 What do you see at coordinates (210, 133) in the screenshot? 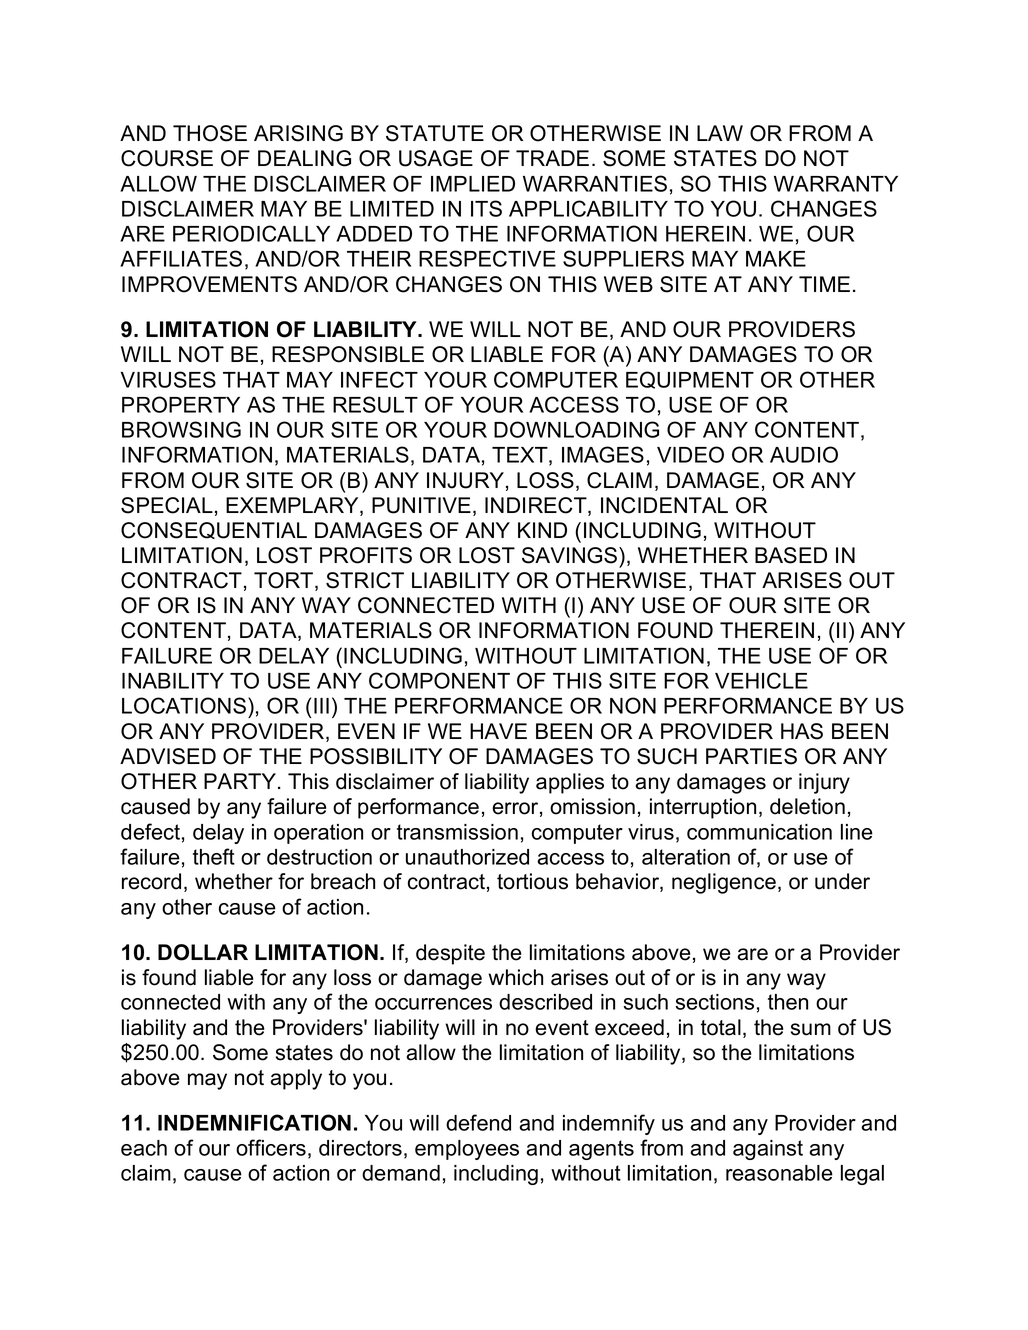
I see `THOSE` at bounding box center [210, 133].
